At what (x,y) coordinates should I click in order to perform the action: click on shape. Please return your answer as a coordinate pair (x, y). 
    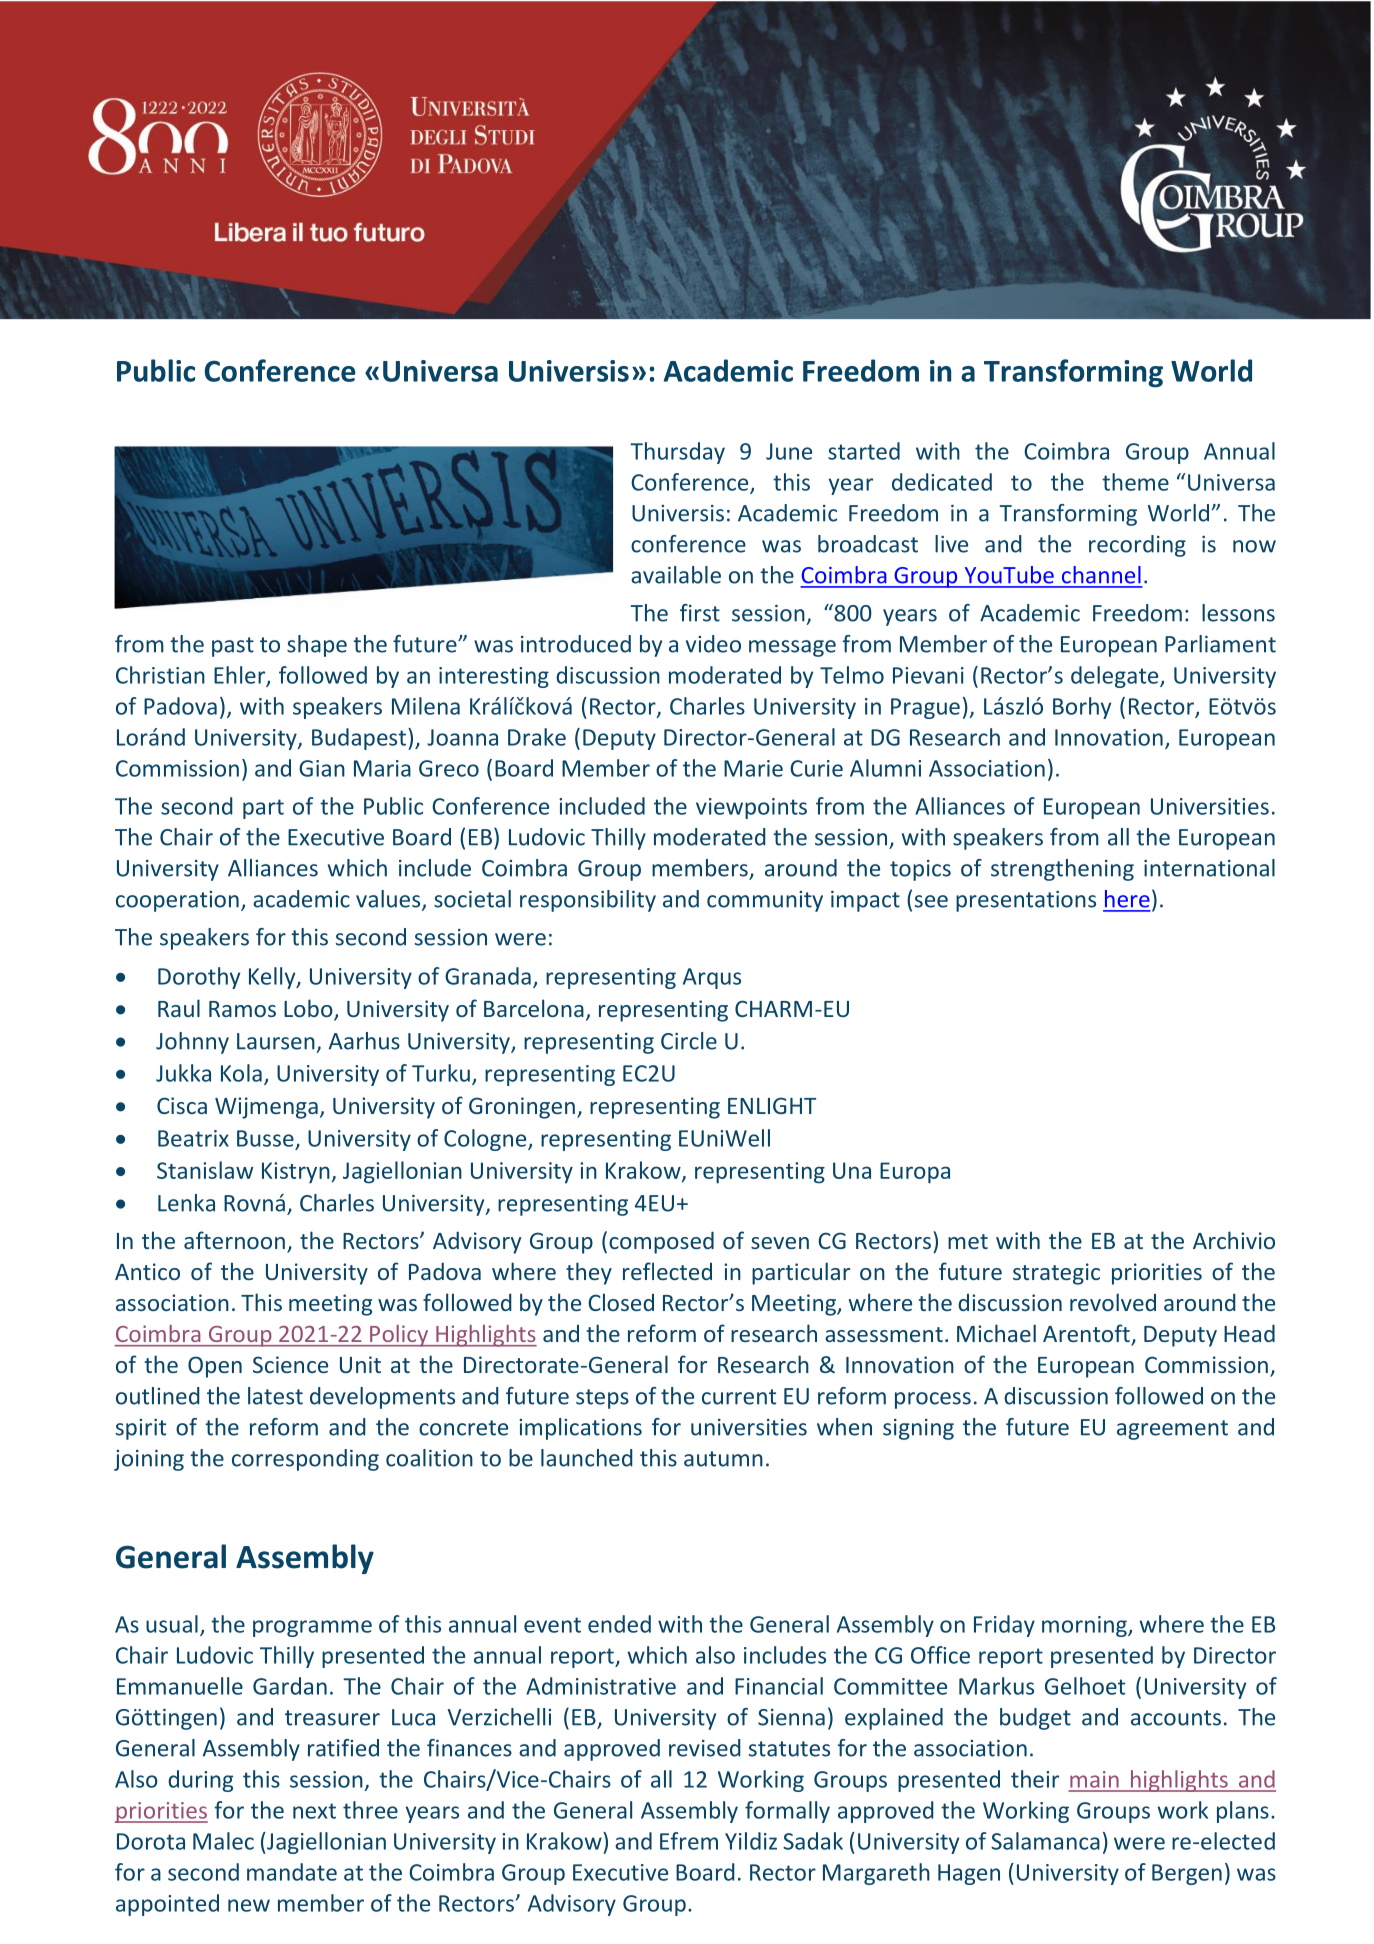
    Looking at the image, I should click on (317, 646).
